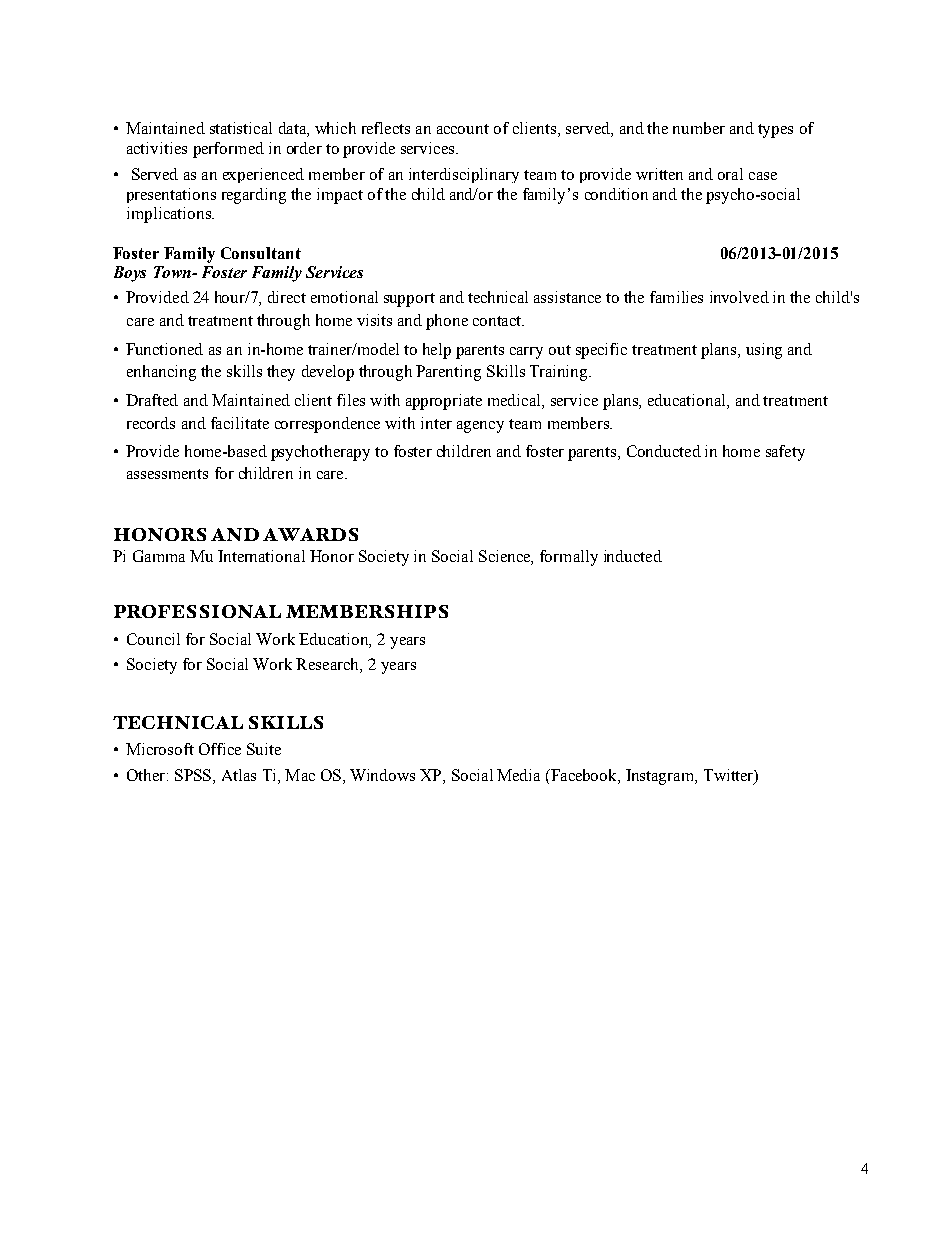 Image resolution: width=952 pixels, height=1233 pixels. I want to click on performed, so click(228, 150).
